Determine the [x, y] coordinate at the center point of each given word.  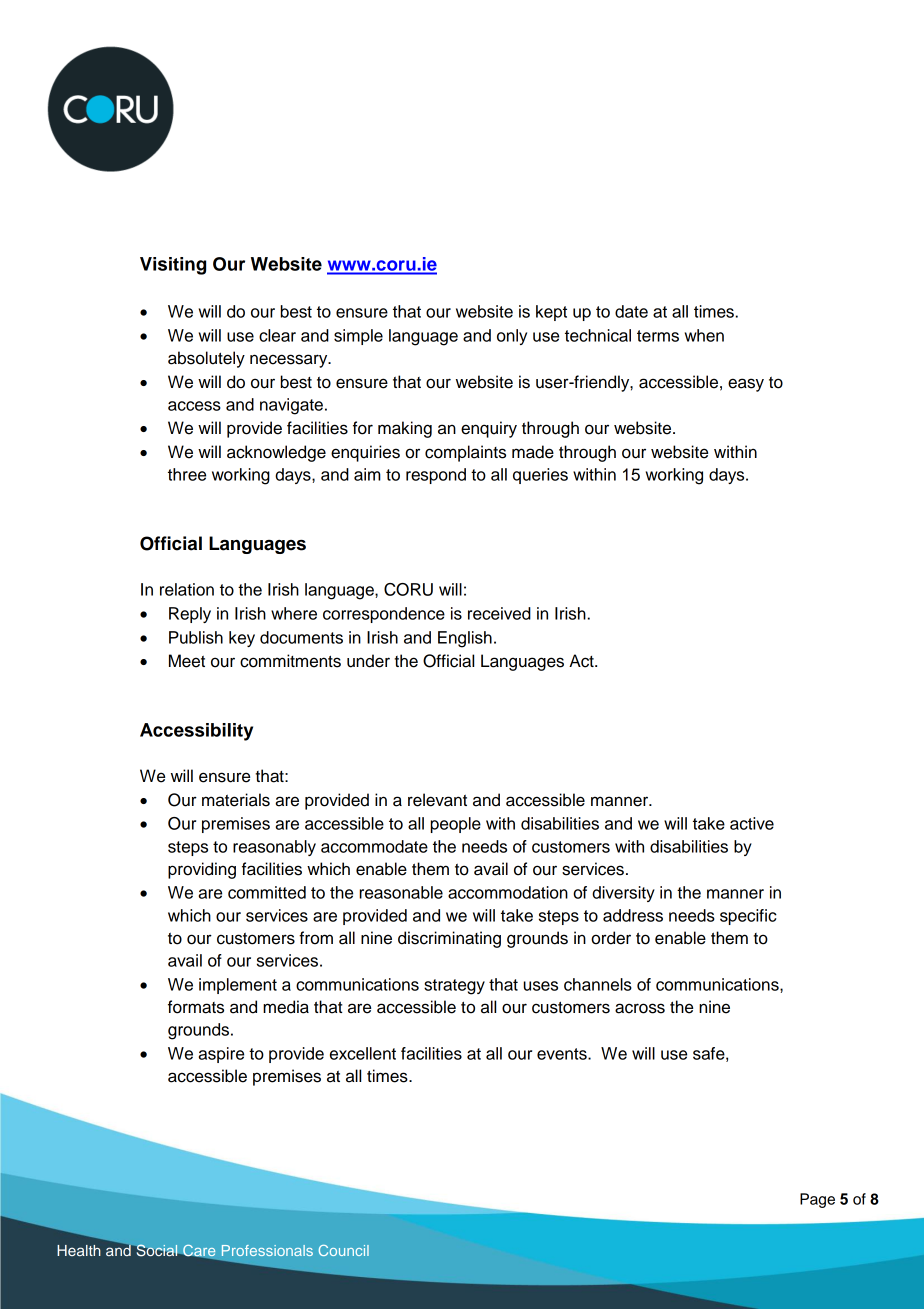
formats [196, 1007]
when [704, 335]
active [752, 823]
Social [157, 1250]
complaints [465, 453]
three [187, 474]
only [512, 337]
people [456, 825]
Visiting [173, 266]
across [640, 1008]
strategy [454, 987]
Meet [187, 661]
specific [748, 917]
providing [202, 870]
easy [746, 385]
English [465, 639]
